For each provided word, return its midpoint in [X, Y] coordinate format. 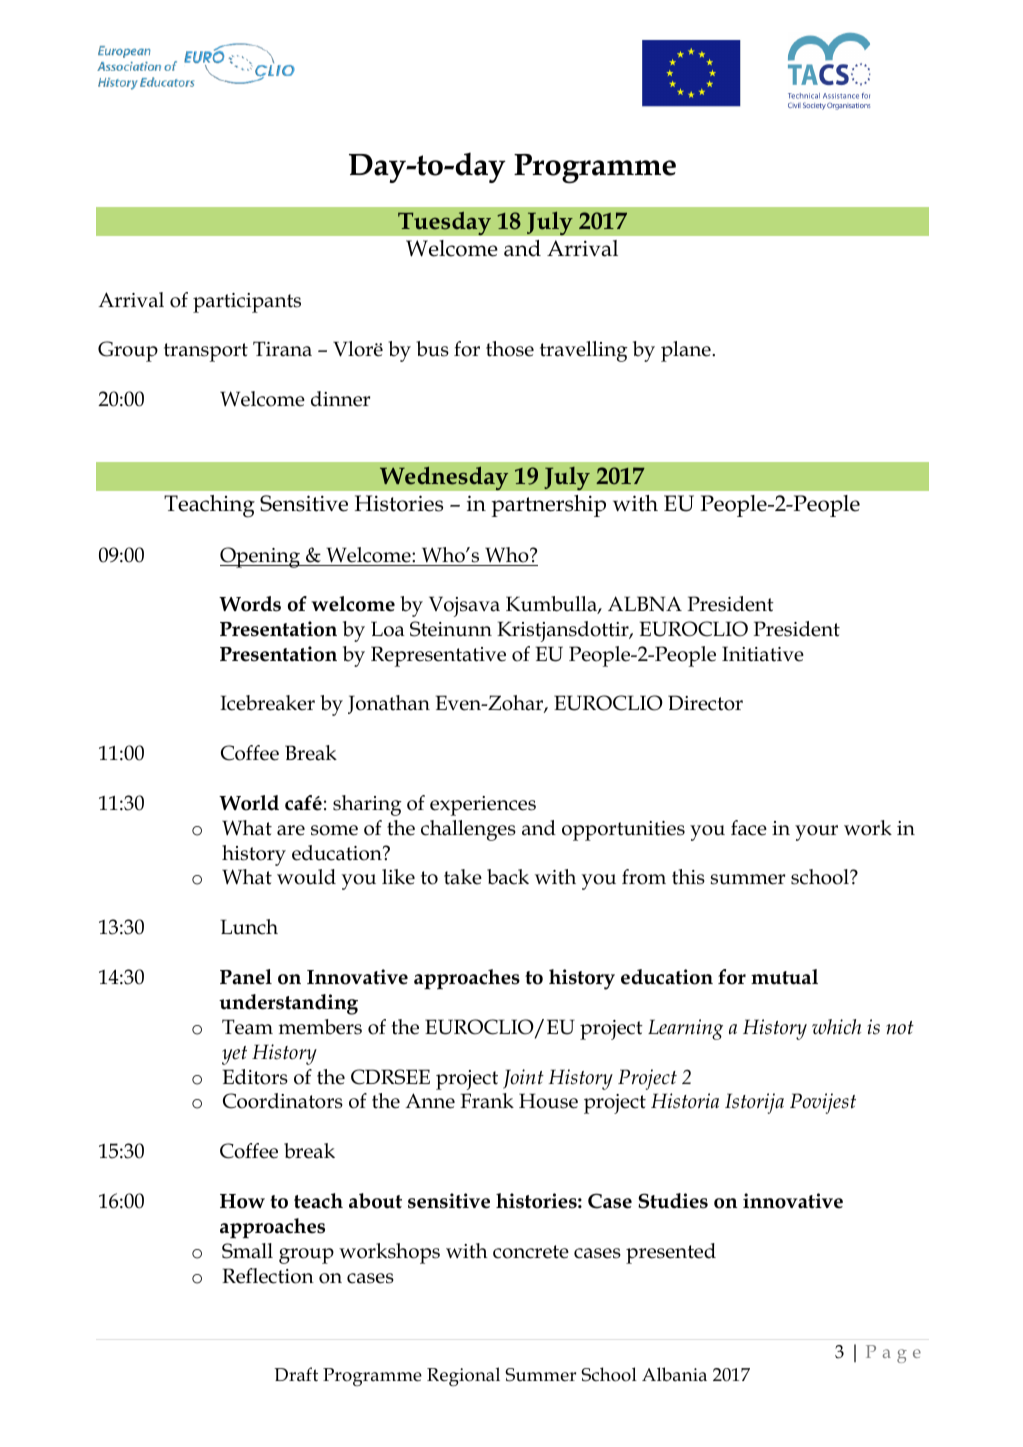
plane [687, 351]
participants [247, 303]
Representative [438, 656]
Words [250, 604]
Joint [523, 1079]
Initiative [763, 654]
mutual [784, 977]
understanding [288, 1004]
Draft [296, 1374]
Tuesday [444, 223]
